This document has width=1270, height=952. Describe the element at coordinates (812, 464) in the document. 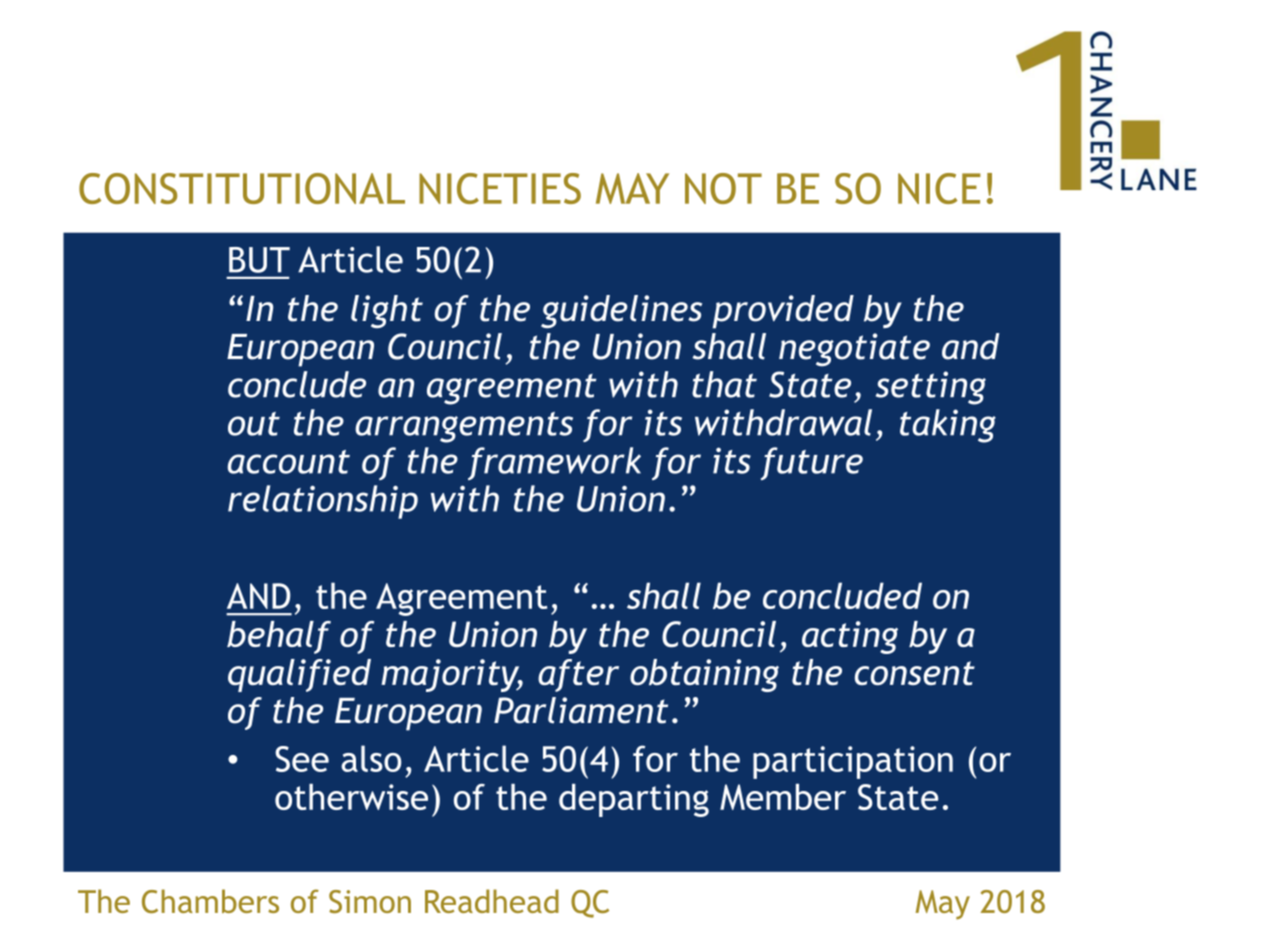

I see `future` at that location.
